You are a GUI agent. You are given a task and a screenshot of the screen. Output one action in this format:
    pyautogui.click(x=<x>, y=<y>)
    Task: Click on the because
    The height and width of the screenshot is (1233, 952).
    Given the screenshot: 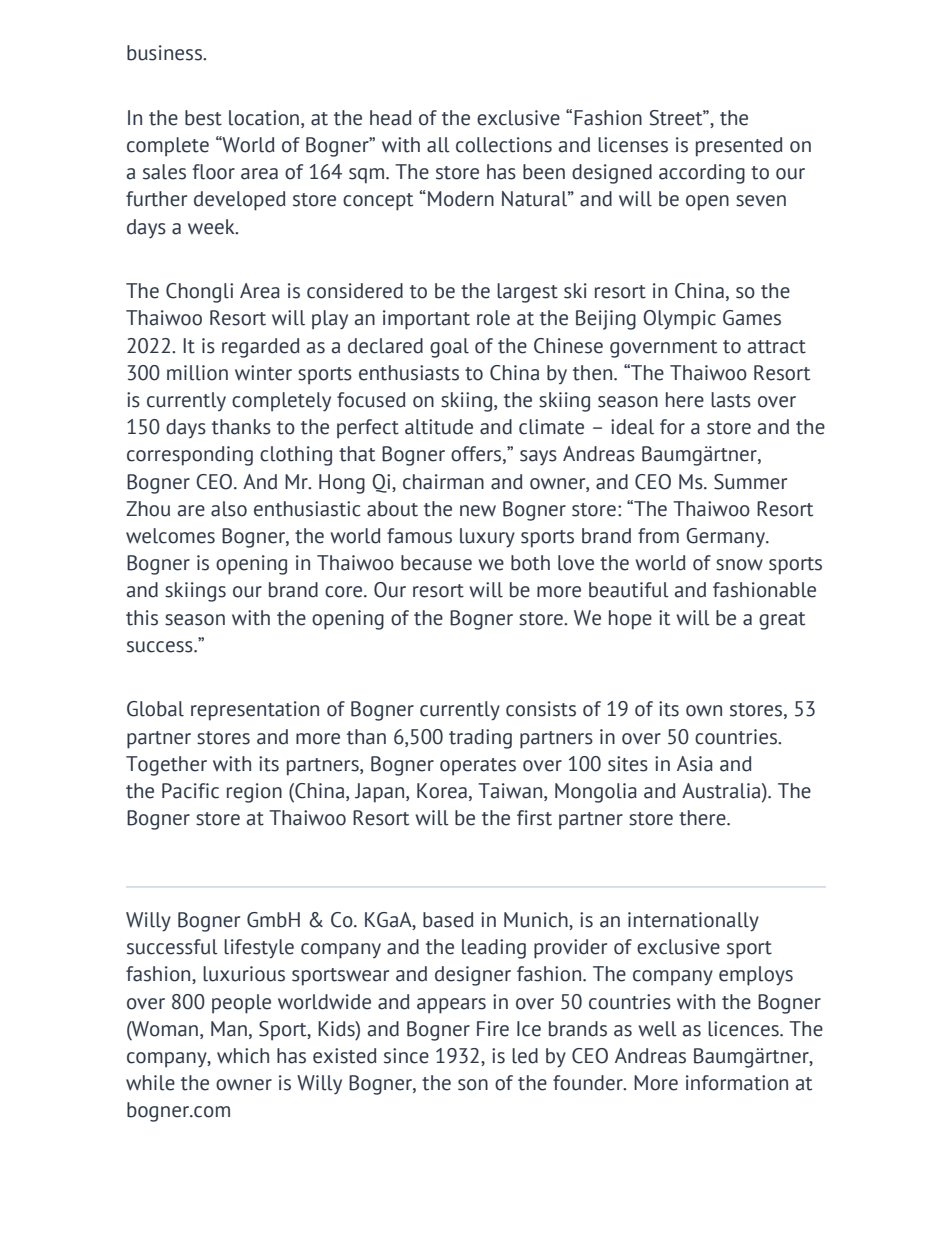 What is the action you would take?
    pyautogui.click(x=436, y=563)
